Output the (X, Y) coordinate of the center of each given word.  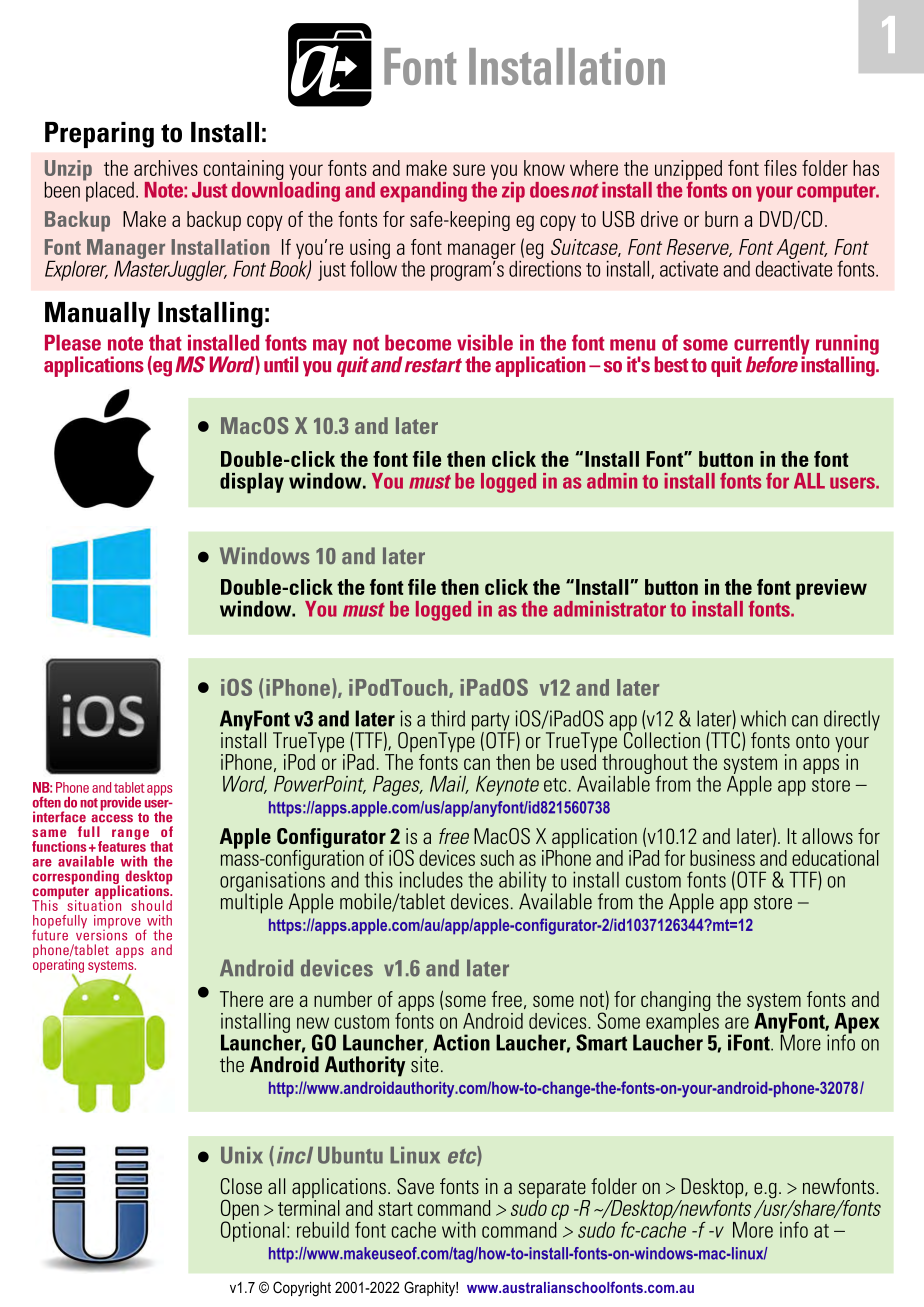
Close (241, 1186)
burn (721, 219)
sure (469, 170)
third (448, 718)
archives (166, 168)
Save (415, 1186)
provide (120, 804)
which (763, 718)
